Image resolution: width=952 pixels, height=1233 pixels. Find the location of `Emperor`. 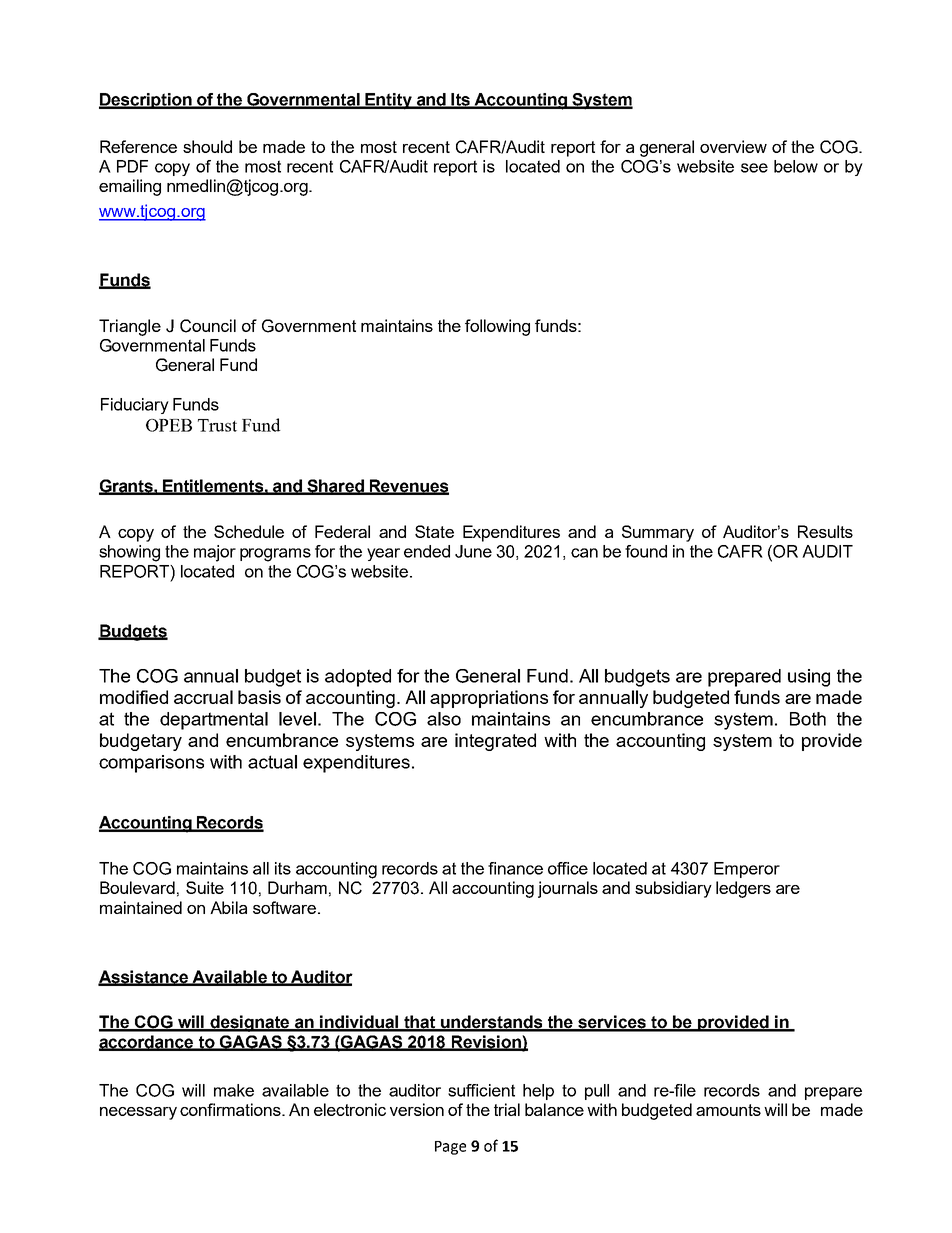

Emperor is located at coordinates (747, 870).
